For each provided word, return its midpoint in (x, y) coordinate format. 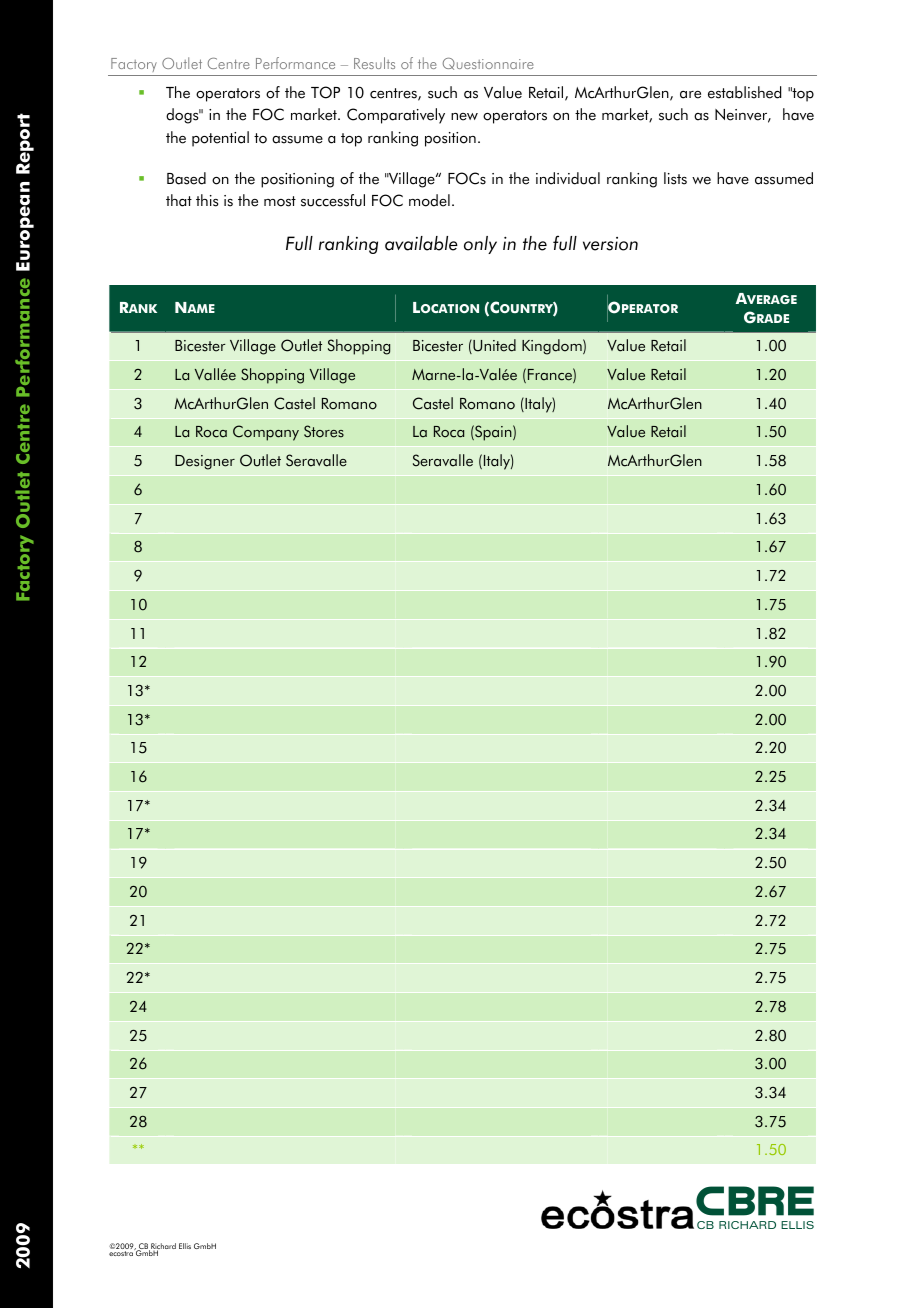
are (690, 95)
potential (220, 139)
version (610, 244)
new (464, 117)
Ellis (185, 1246)
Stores (324, 431)
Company (266, 433)
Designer (205, 462)
